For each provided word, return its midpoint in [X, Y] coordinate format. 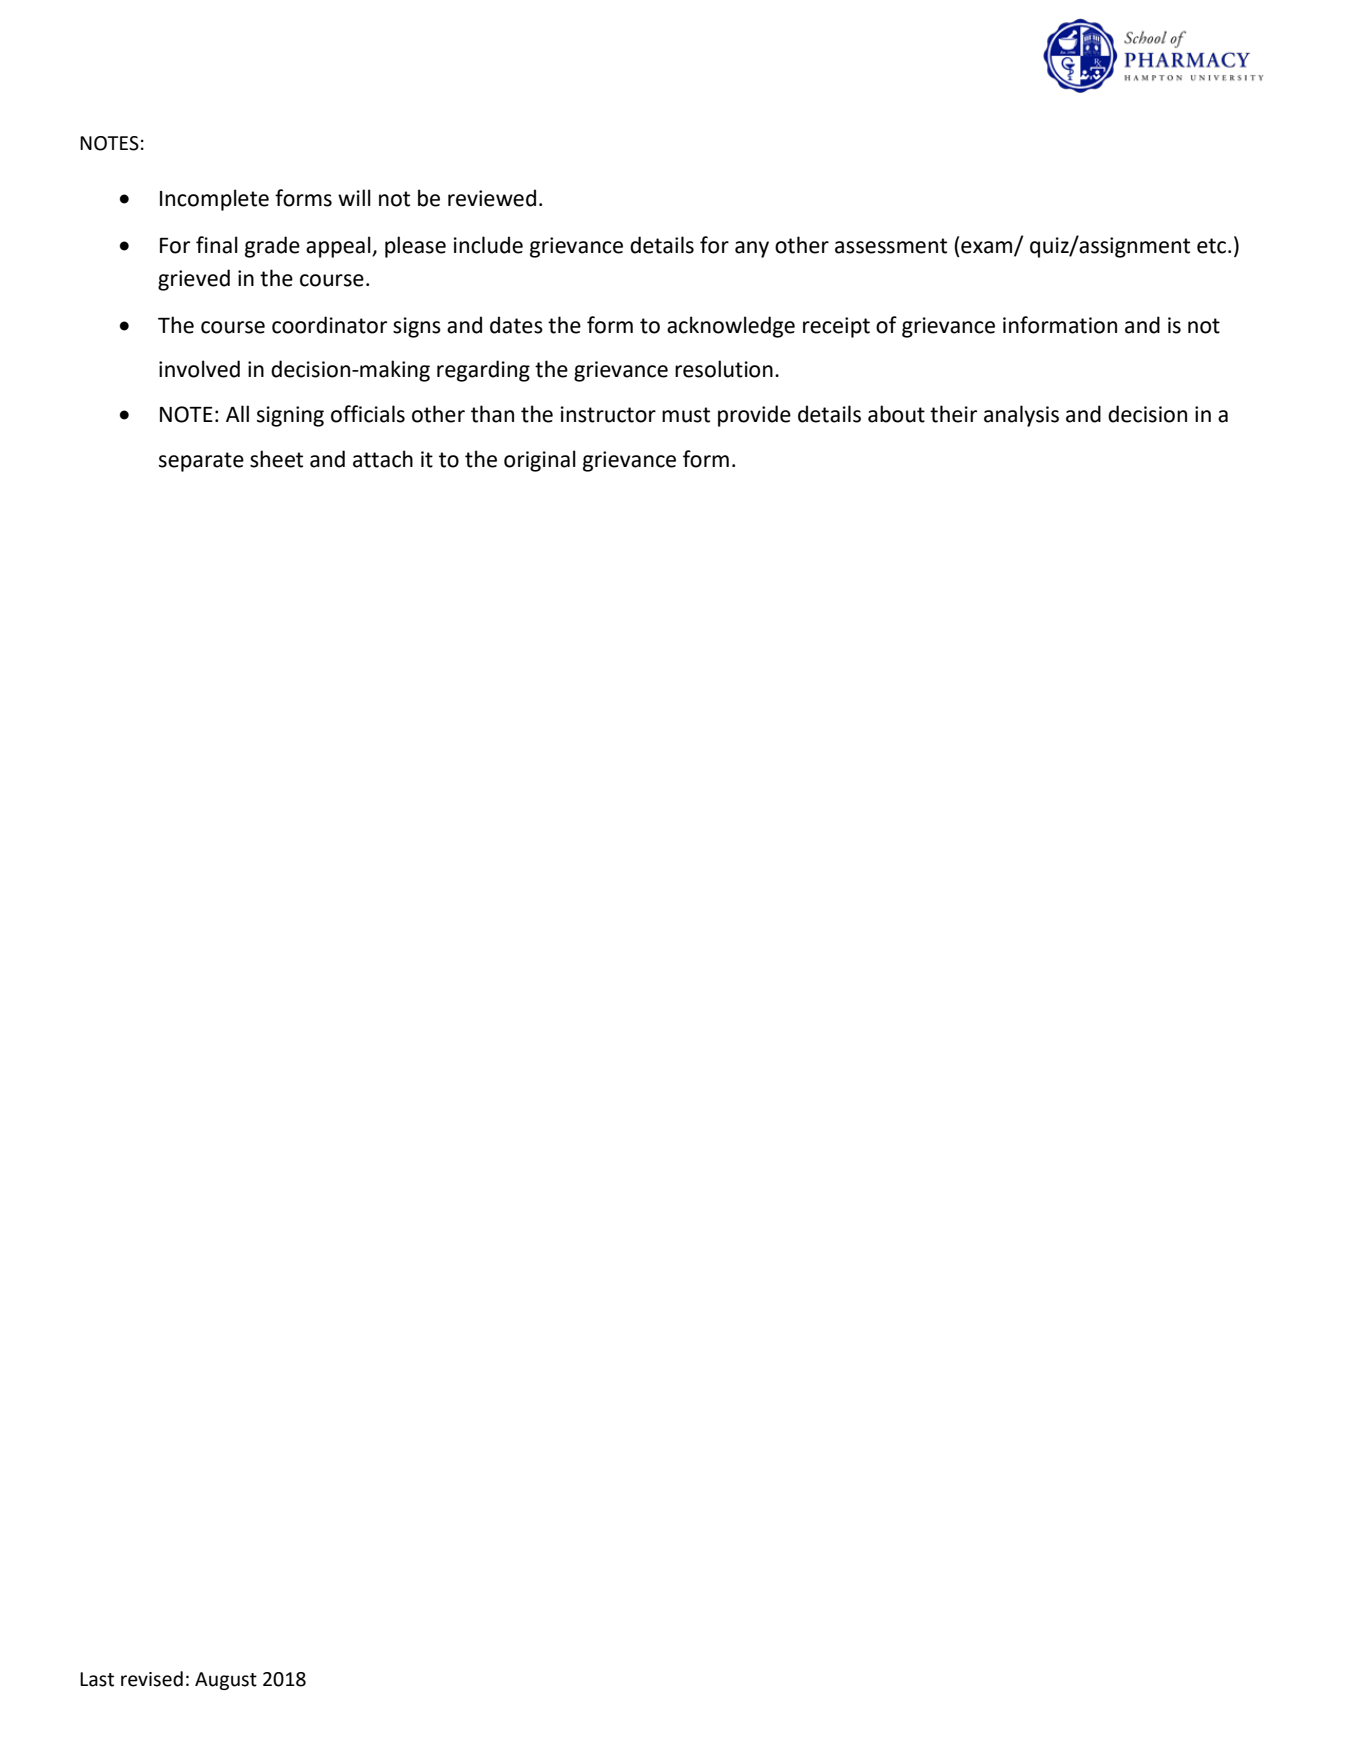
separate [201, 462]
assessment [891, 246]
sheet [276, 459]
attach [383, 459]
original [540, 461]
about [896, 414]
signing [290, 416]
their [953, 414]
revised [152, 1679]
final [217, 245]
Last [97, 1679]
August [226, 1681]
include [488, 245]
